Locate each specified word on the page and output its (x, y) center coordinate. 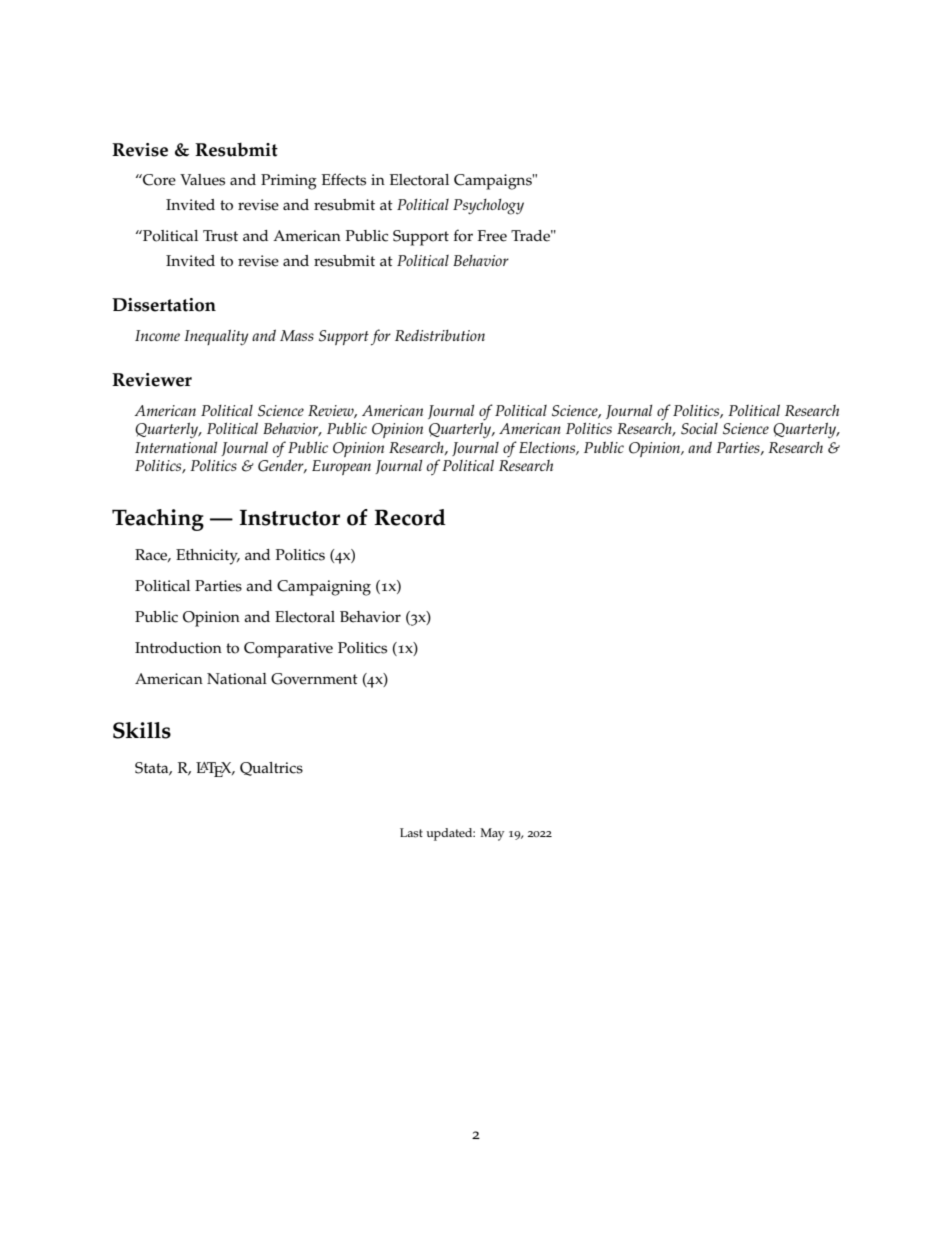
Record (410, 517)
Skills (142, 730)
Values (202, 180)
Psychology (488, 207)
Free (492, 236)
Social (699, 429)
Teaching (158, 520)
